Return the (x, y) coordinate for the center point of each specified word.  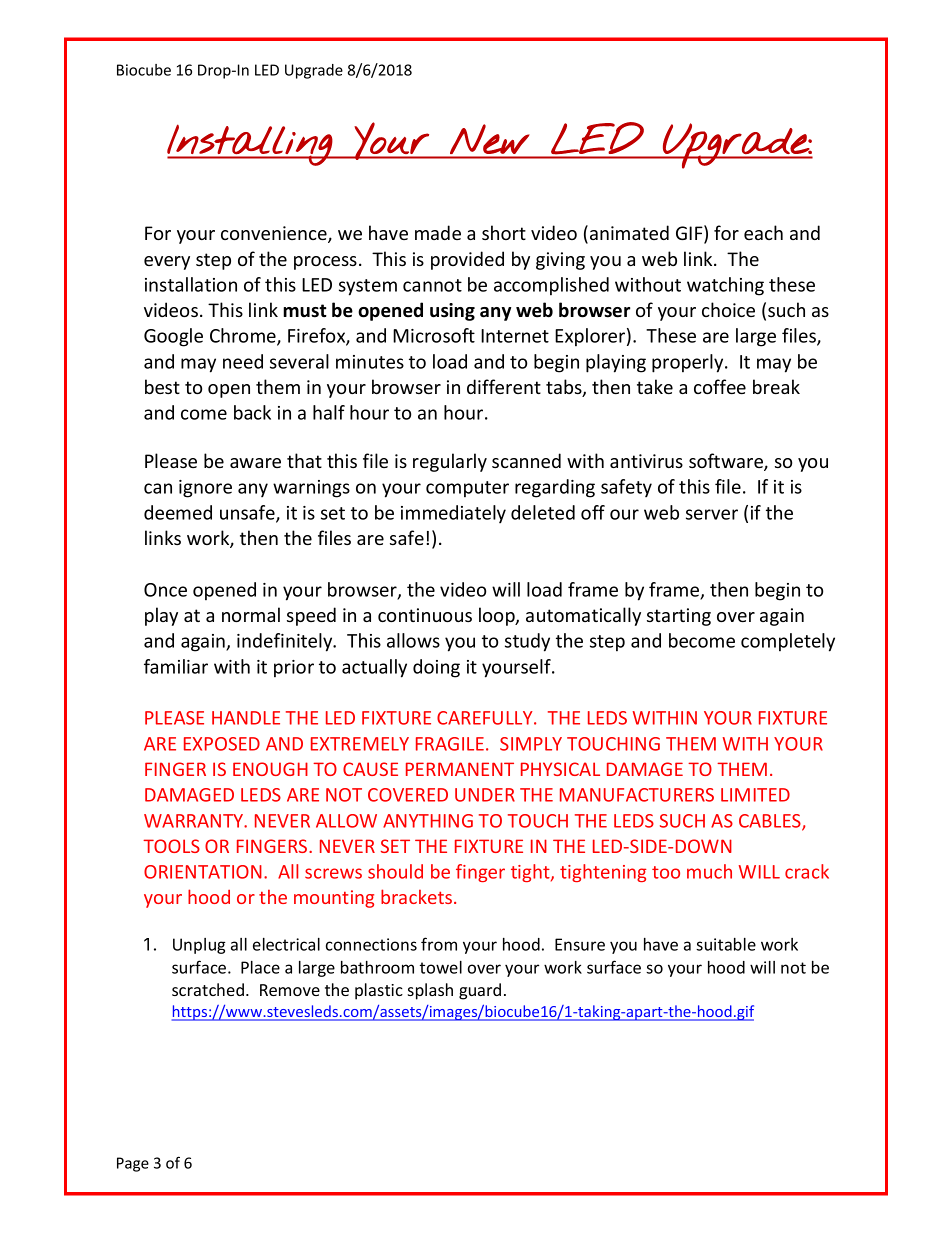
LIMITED (755, 795)
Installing (250, 145)
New (489, 139)
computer (467, 489)
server (712, 514)
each (763, 232)
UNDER (485, 795)
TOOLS (171, 846)
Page (133, 1164)
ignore (205, 489)
